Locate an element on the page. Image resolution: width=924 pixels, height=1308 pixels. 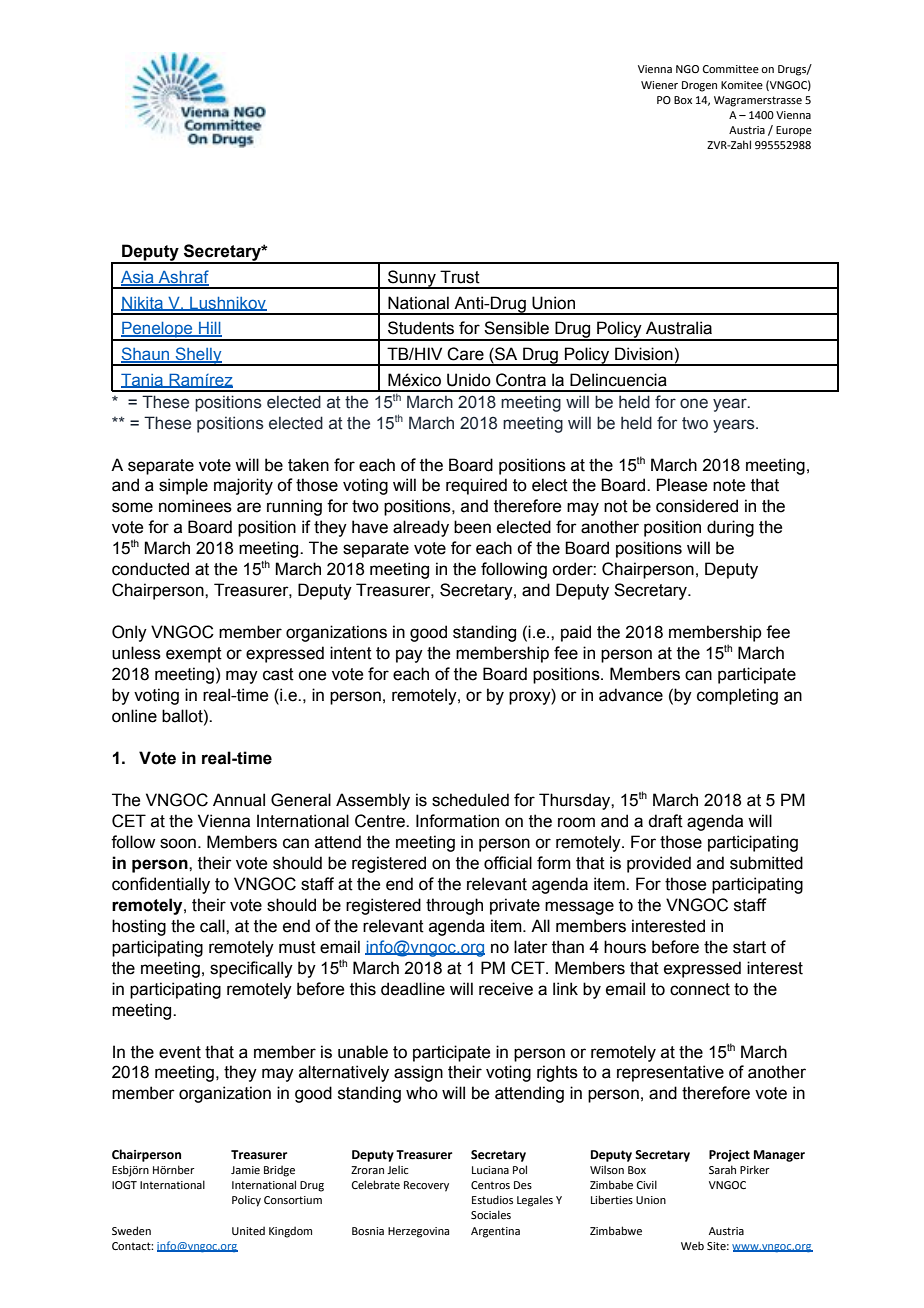
pay is located at coordinates (409, 656).
